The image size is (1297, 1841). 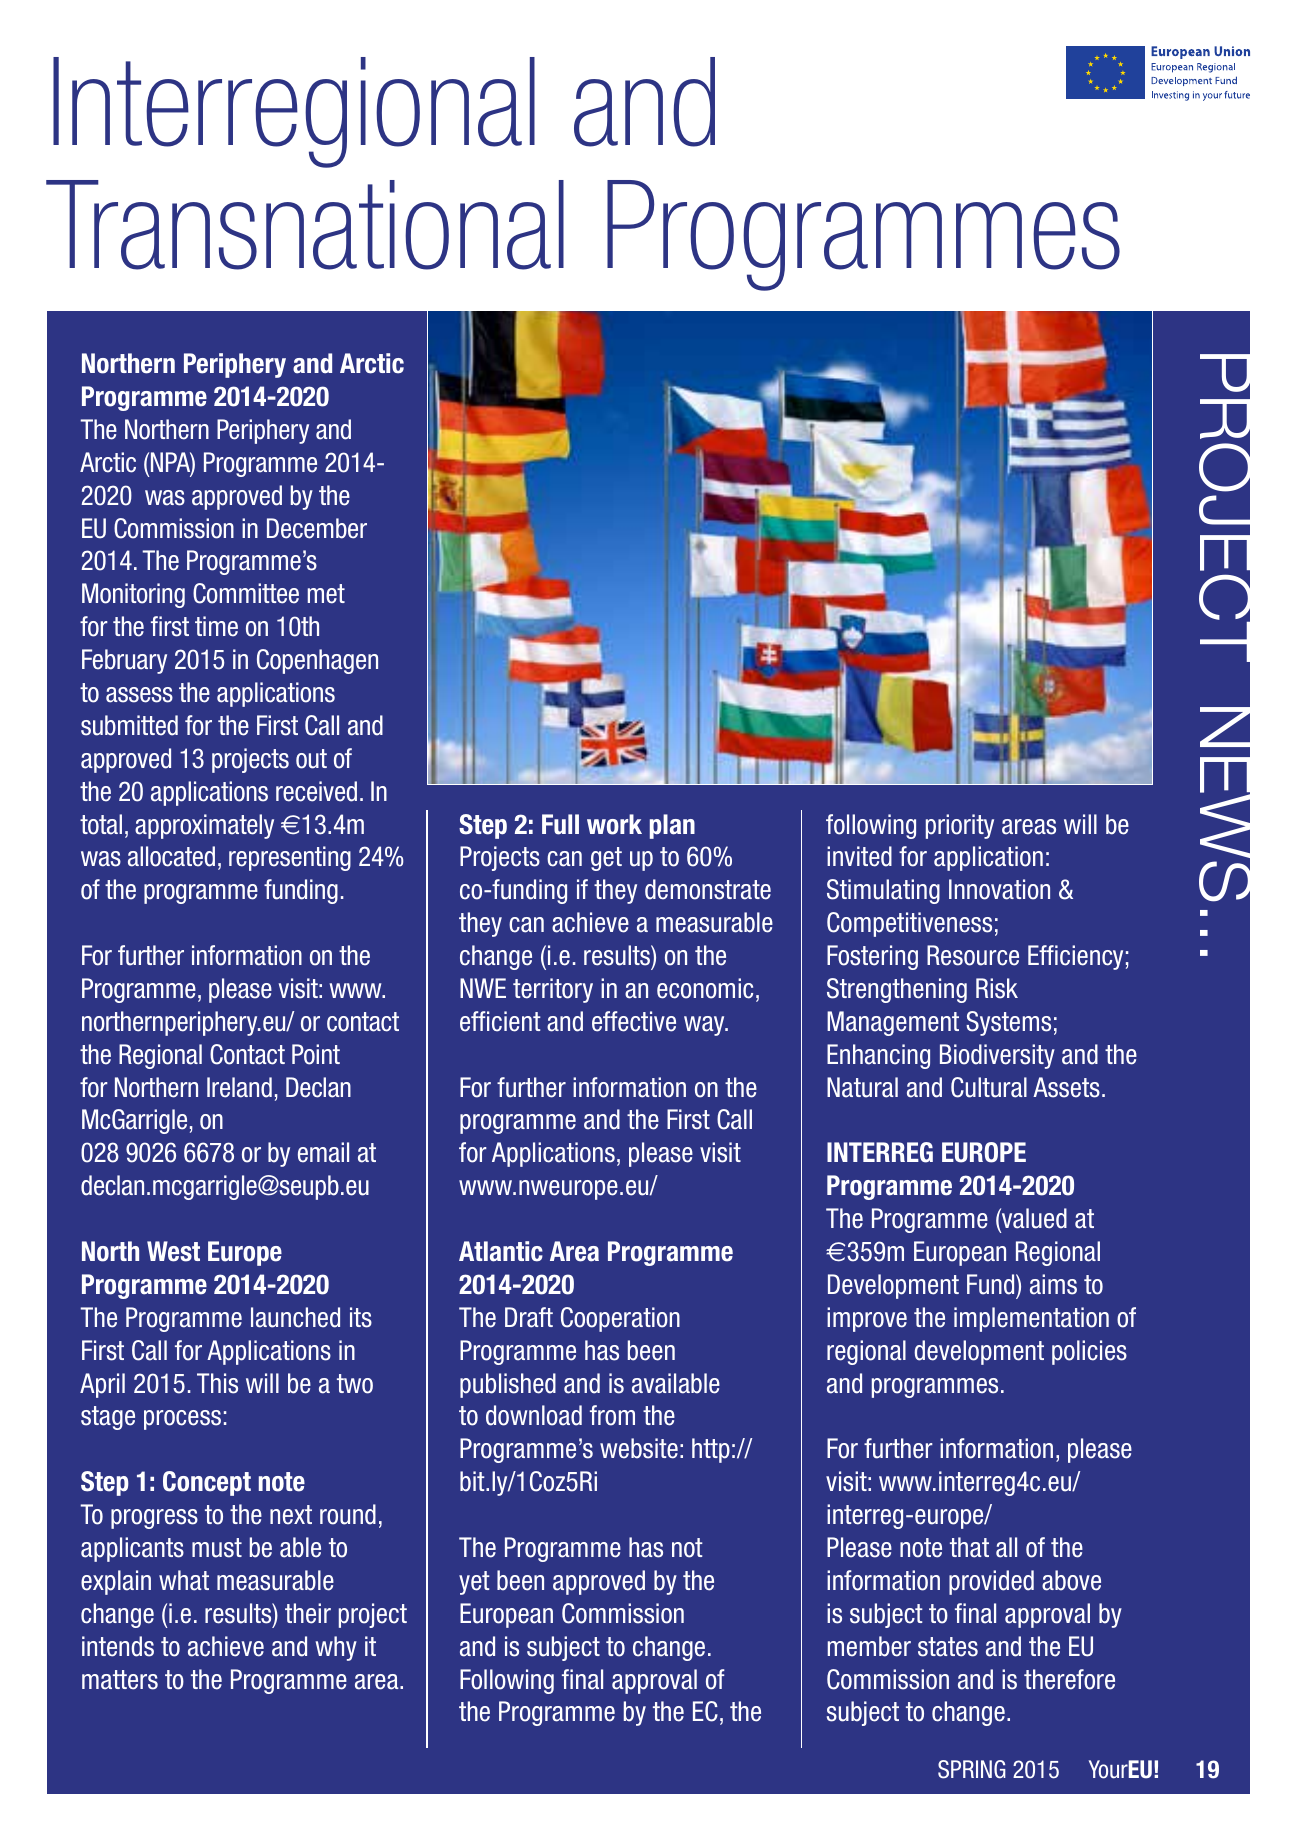 I want to click on matters, so click(x=120, y=1680).
